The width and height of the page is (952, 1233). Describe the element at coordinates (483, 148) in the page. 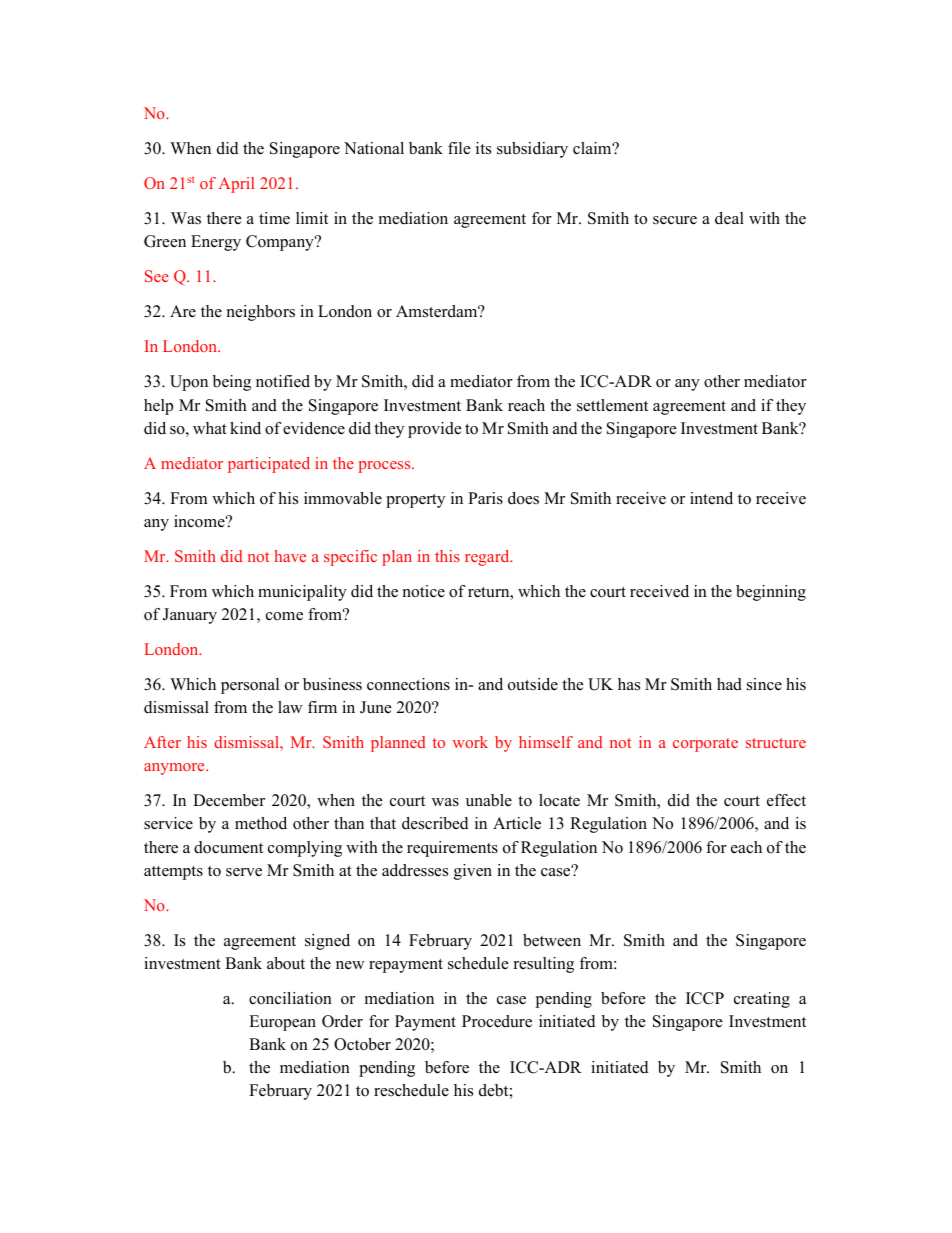

I see `its` at that location.
